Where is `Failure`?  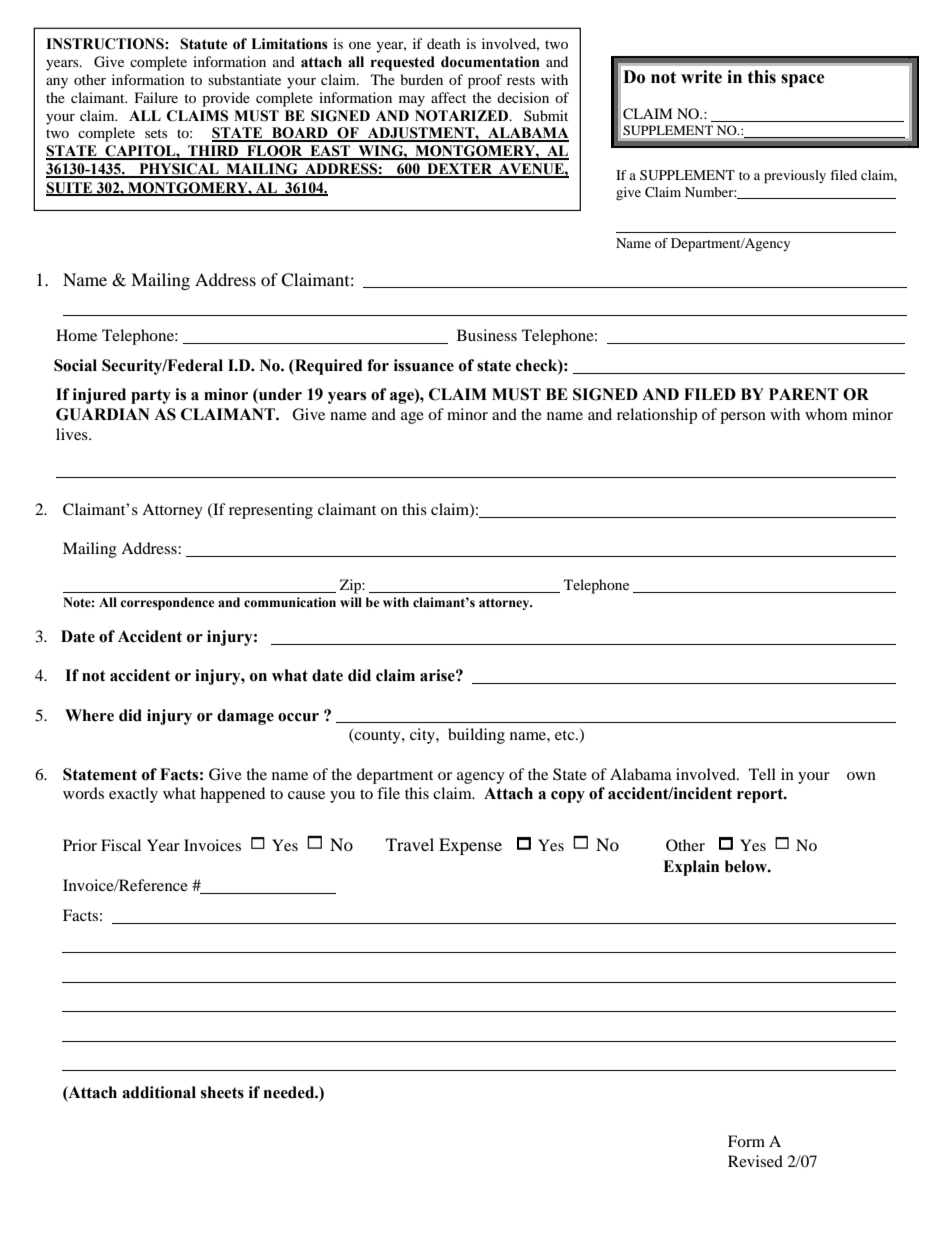 Failure is located at coordinates (156, 97).
